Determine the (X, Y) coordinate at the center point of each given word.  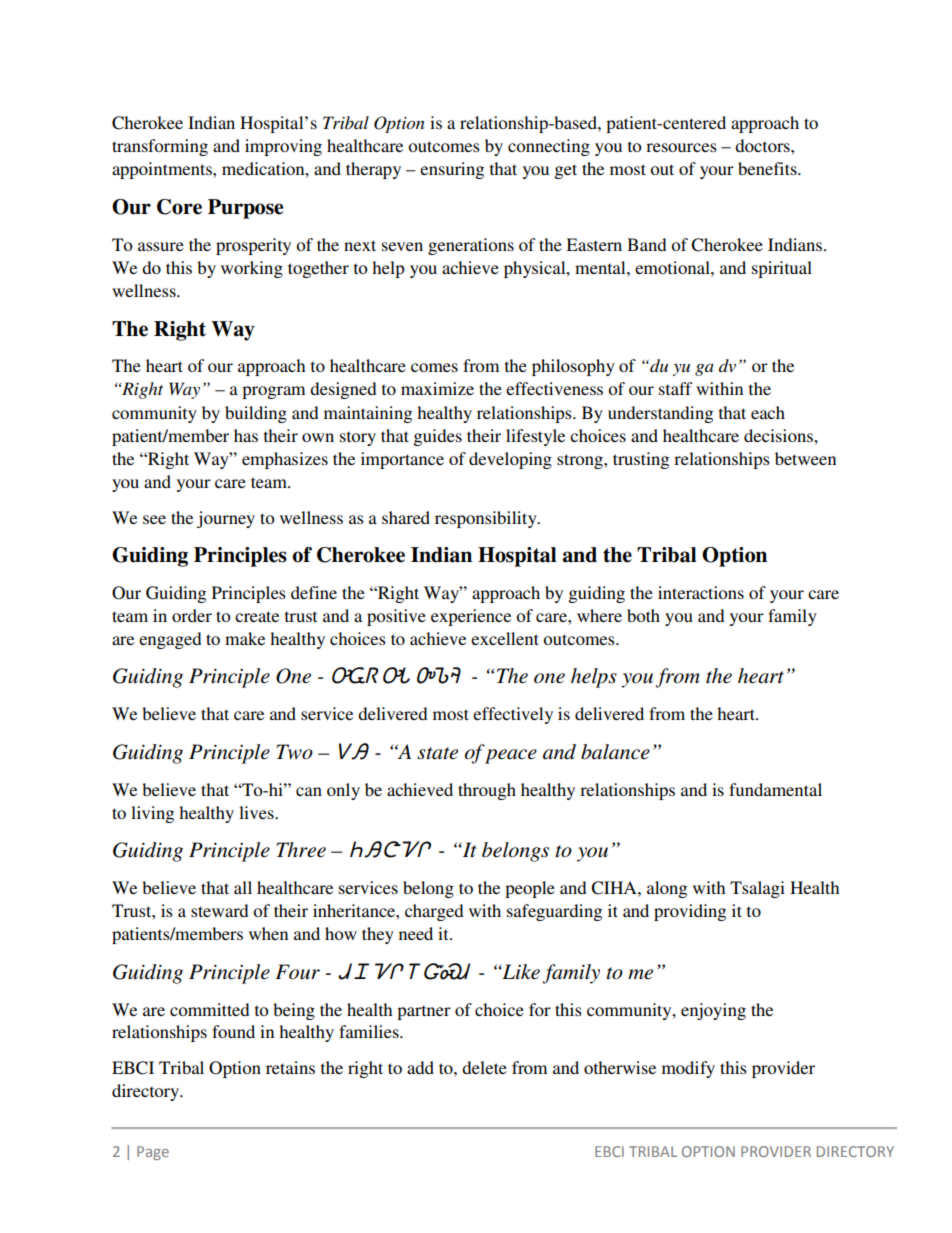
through (487, 791)
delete (484, 1067)
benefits (768, 168)
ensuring (452, 170)
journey (226, 519)
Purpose (245, 209)
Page (153, 1153)
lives (257, 812)
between (805, 458)
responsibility (487, 519)
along (667, 889)
